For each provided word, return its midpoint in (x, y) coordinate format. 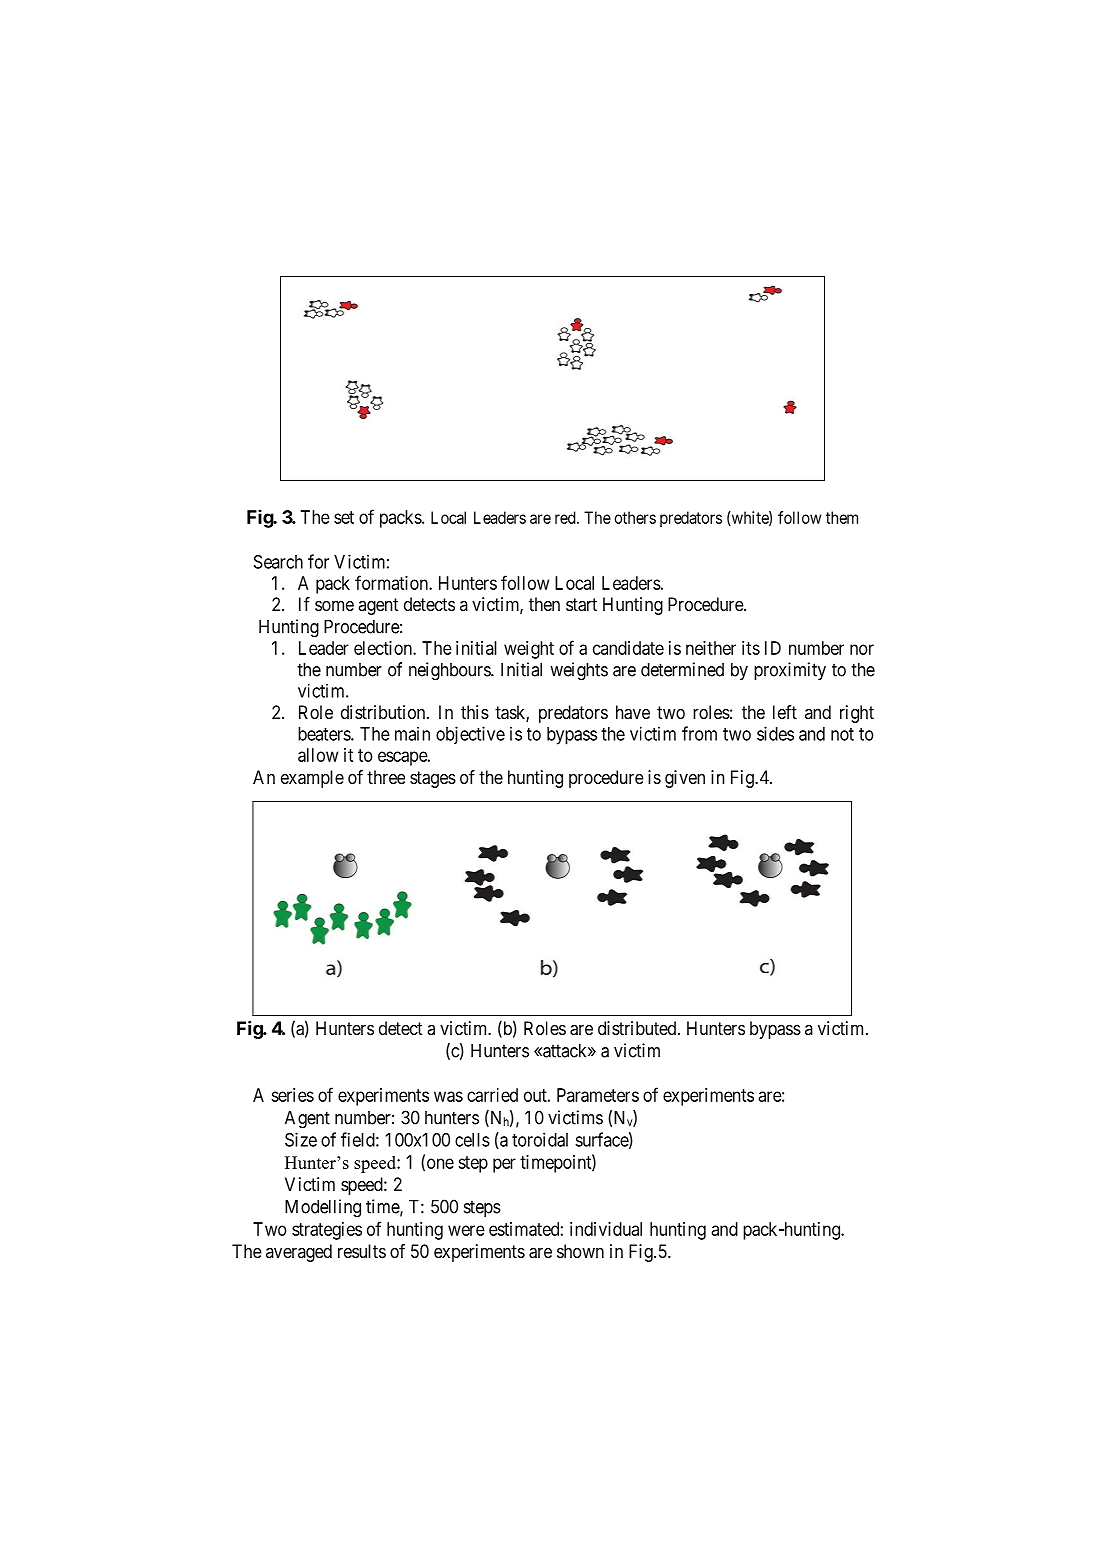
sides (775, 733)
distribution (384, 712)
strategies (327, 1231)
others (635, 517)
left (785, 712)
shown (580, 1251)
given (685, 779)
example (312, 779)
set (344, 517)
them (842, 517)
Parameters (598, 1095)
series (292, 1095)
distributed (638, 1028)
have (633, 712)
